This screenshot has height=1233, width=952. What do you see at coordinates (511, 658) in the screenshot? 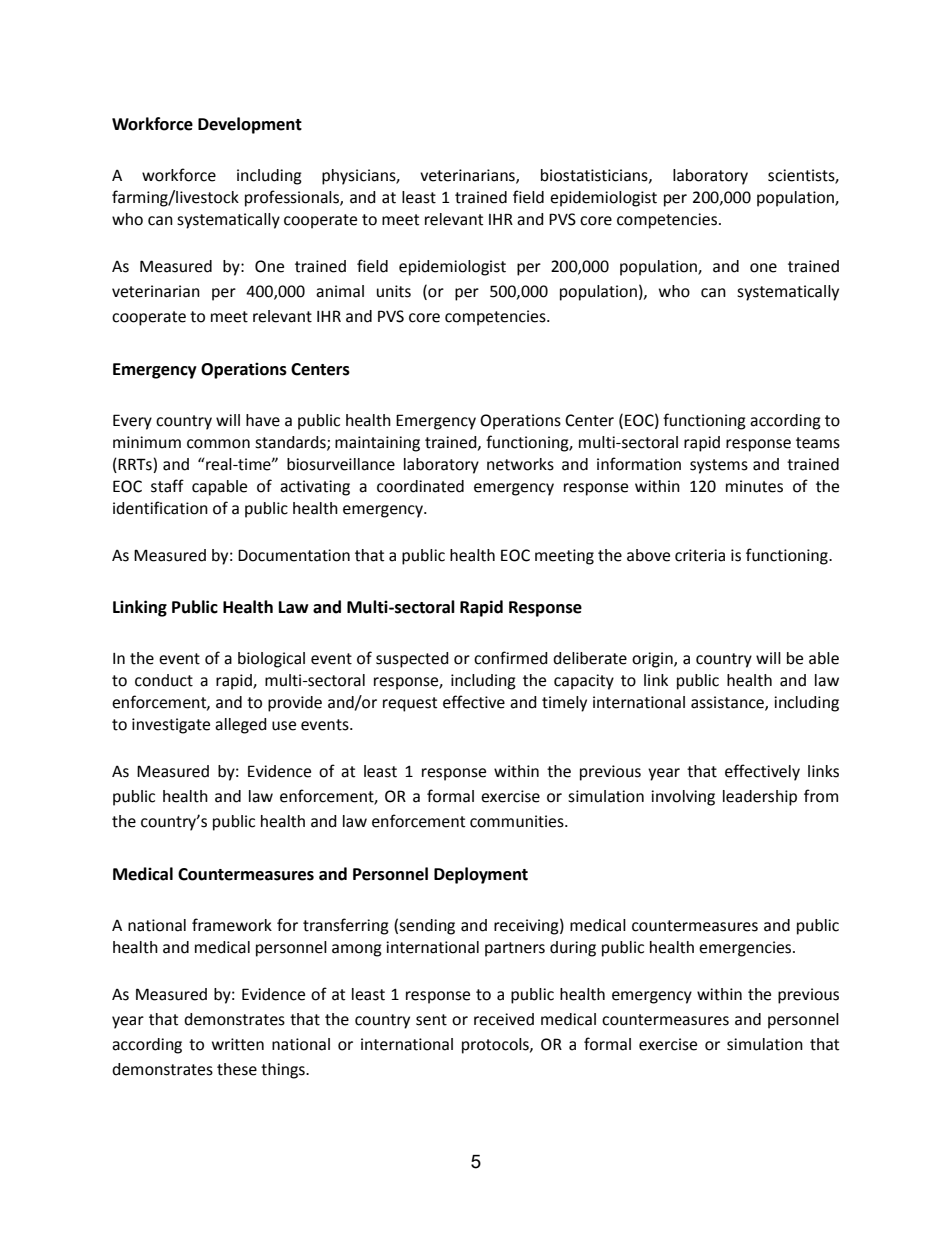
I see `confirmed` at bounding box center [511, 658].
